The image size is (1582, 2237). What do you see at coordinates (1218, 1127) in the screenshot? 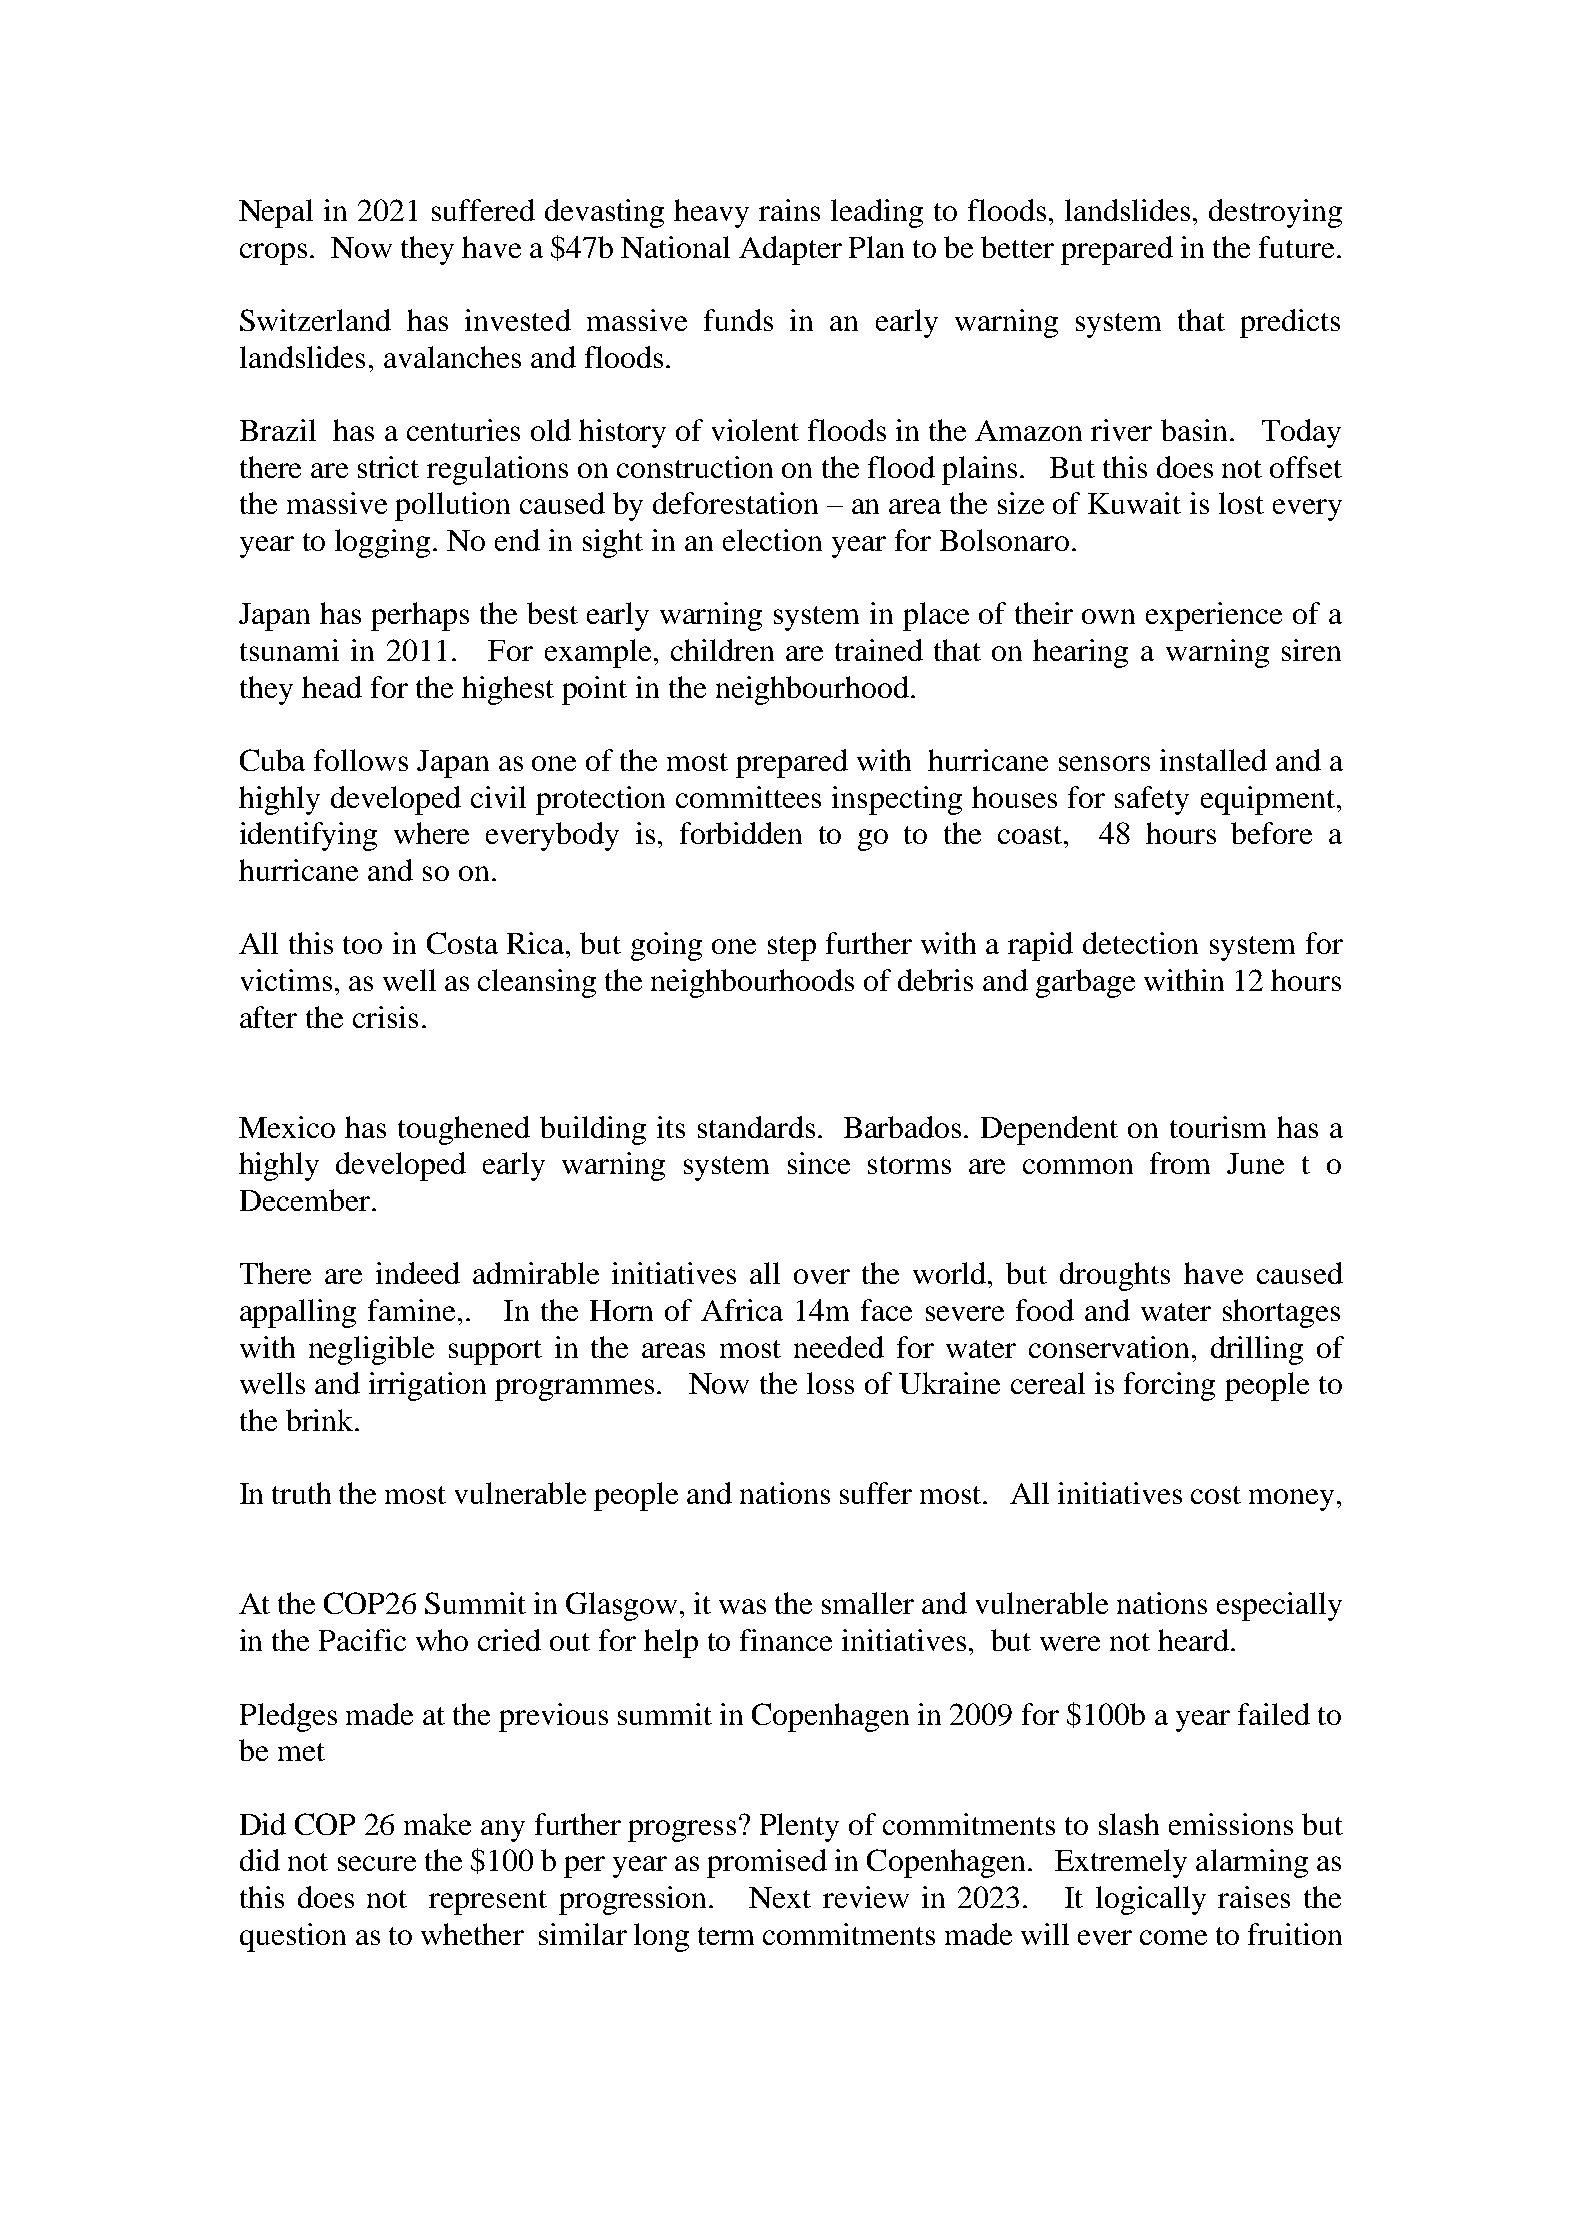
I see `tourism` at bounding box center [1218, 1127].
